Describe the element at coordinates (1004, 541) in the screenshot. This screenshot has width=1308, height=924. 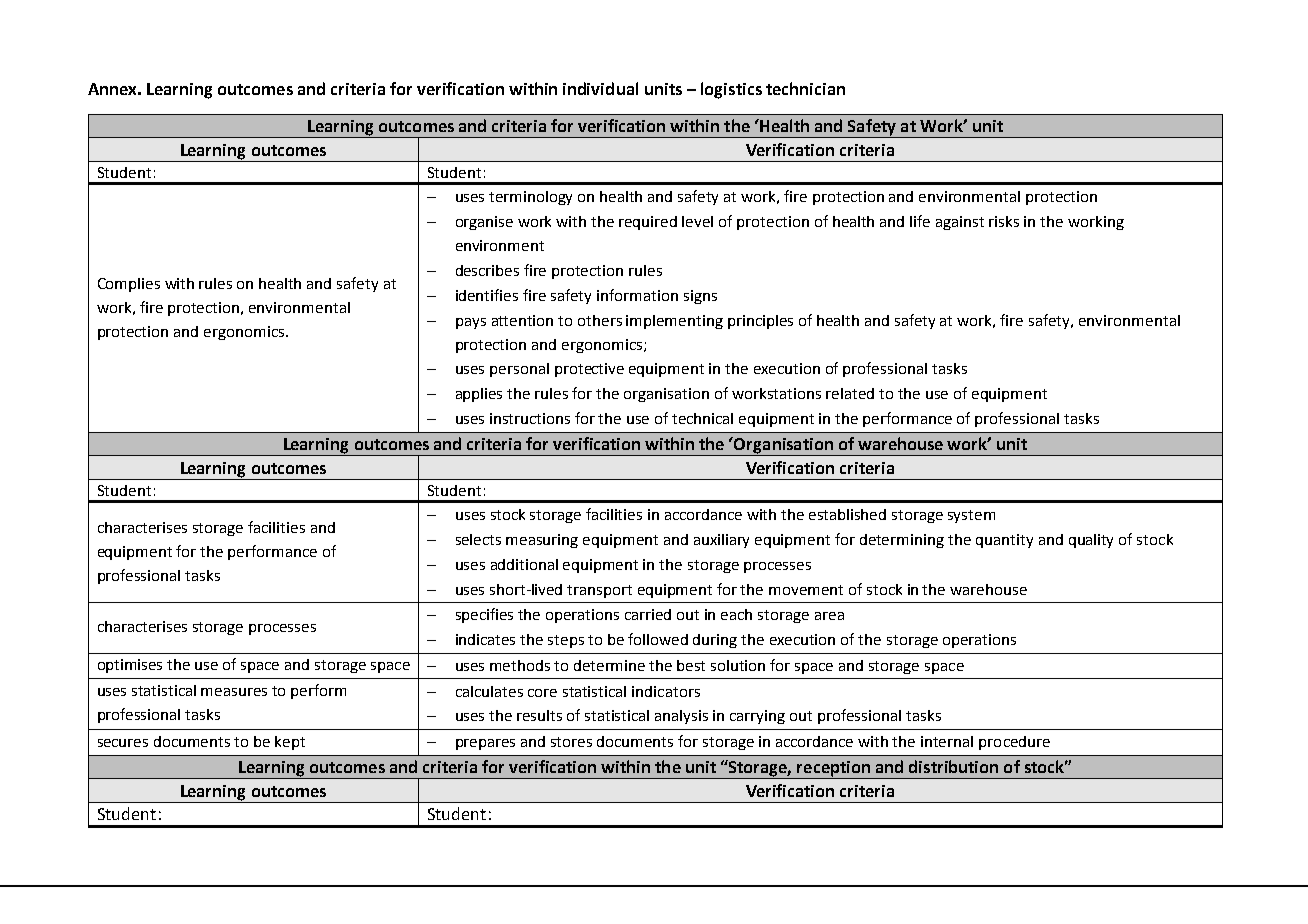
I see `quantity` at that location.
